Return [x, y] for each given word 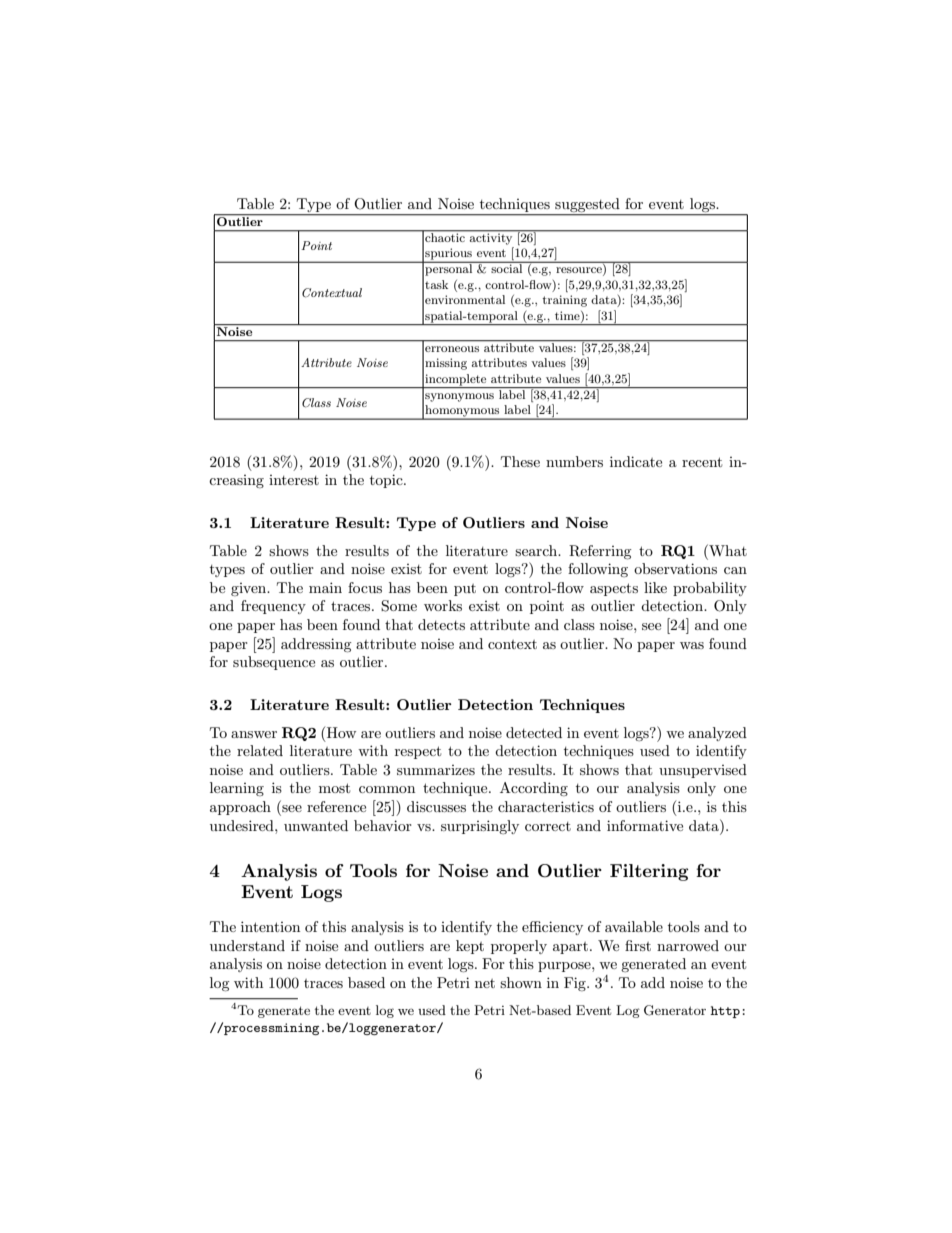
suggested [587, 206]
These [520, 461]
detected [534, 732]
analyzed [717, 734]
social [507, 267]
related [260, 750]
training [564, 301]
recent [702, 462]
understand [247, 945]
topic [387, 481]
